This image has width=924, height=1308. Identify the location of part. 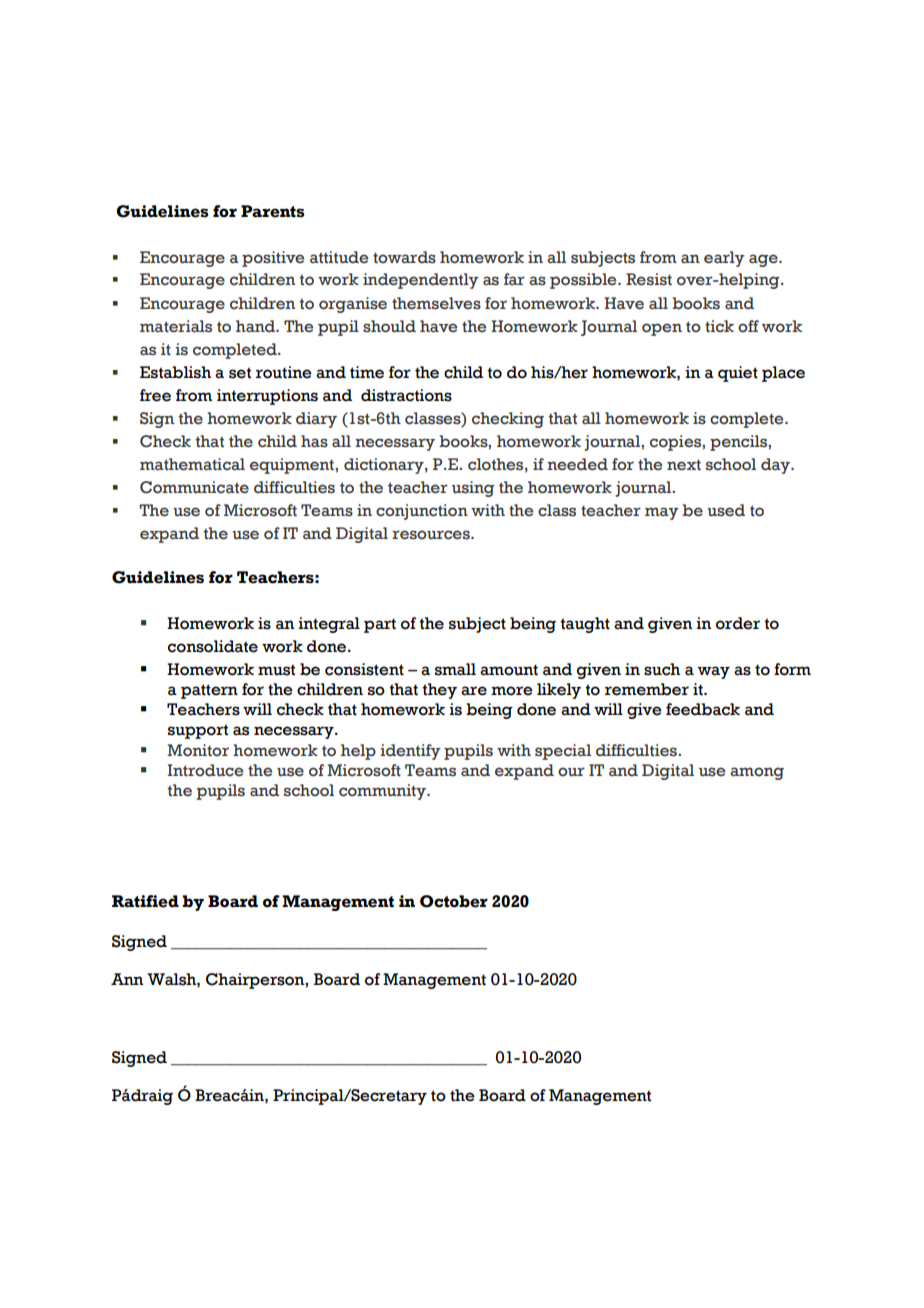
(380, 625).
